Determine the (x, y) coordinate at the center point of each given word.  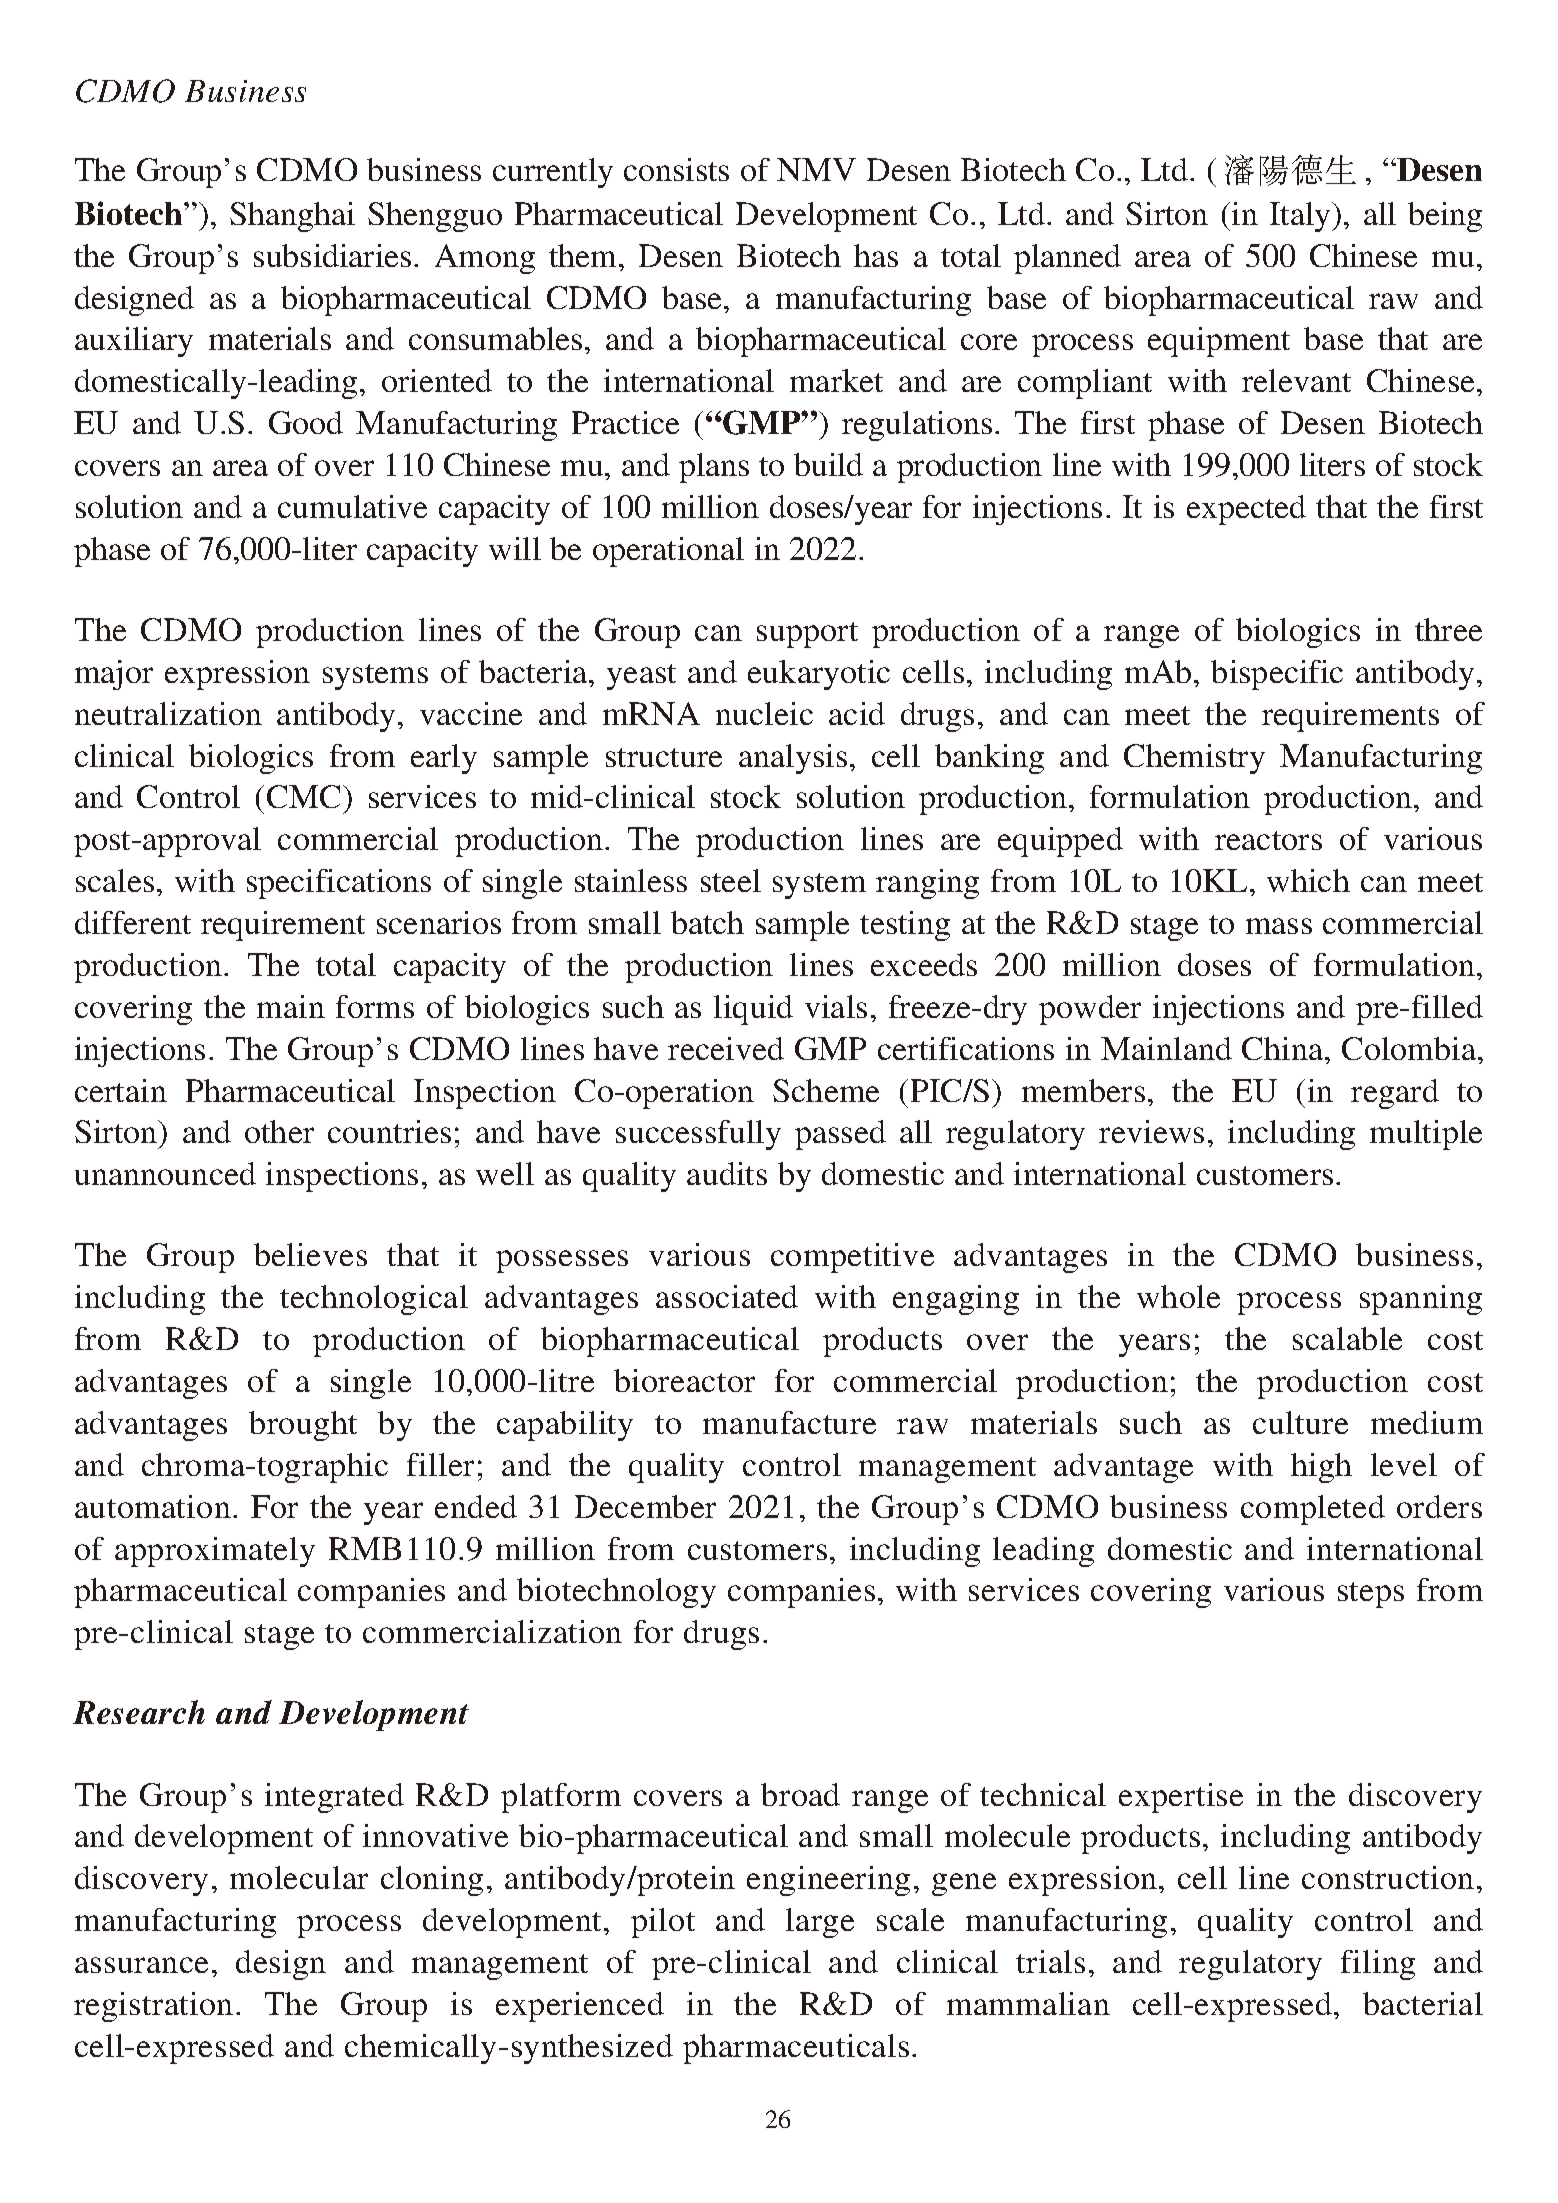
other (279, 1131)
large (820, 1923)
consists (676, 169)
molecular (299, 1877)
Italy (1301, 217)
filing (1378, 1965)
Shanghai (292, 217)
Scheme (826, 1090)
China (1284, 1048)
